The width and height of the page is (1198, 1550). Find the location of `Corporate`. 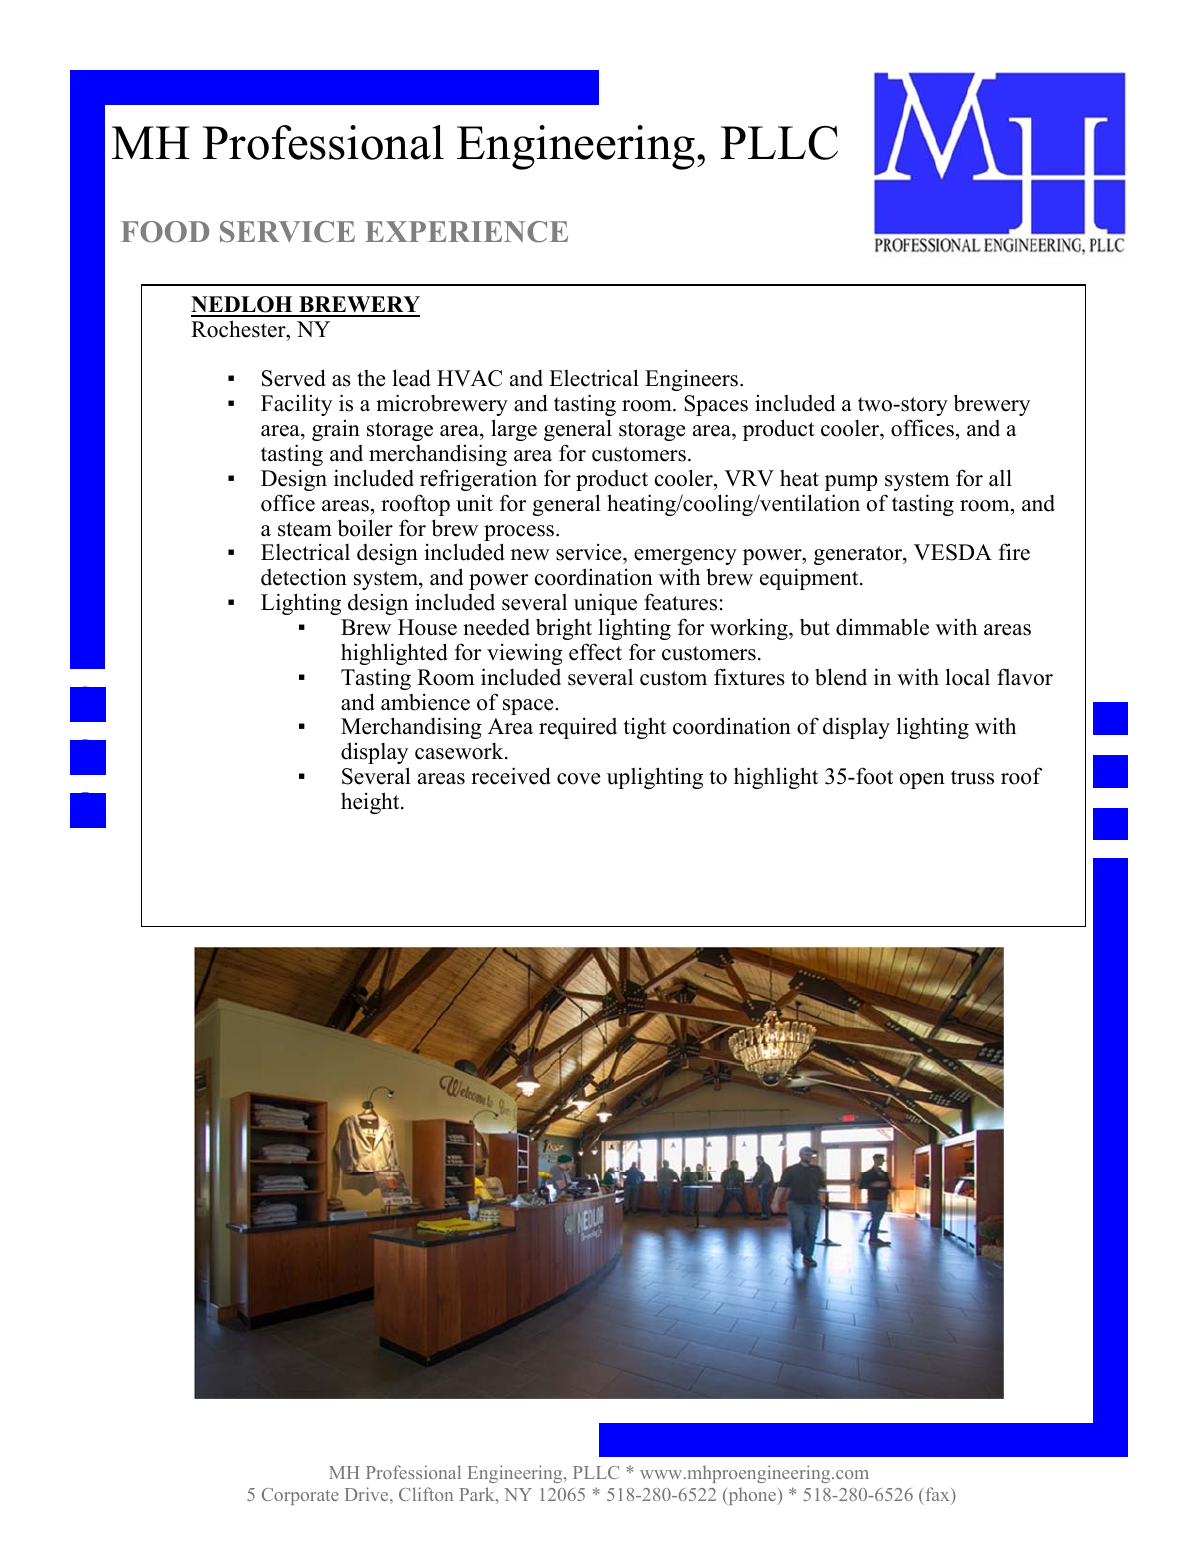

Corporate is located at coordinates (300, 1496).
